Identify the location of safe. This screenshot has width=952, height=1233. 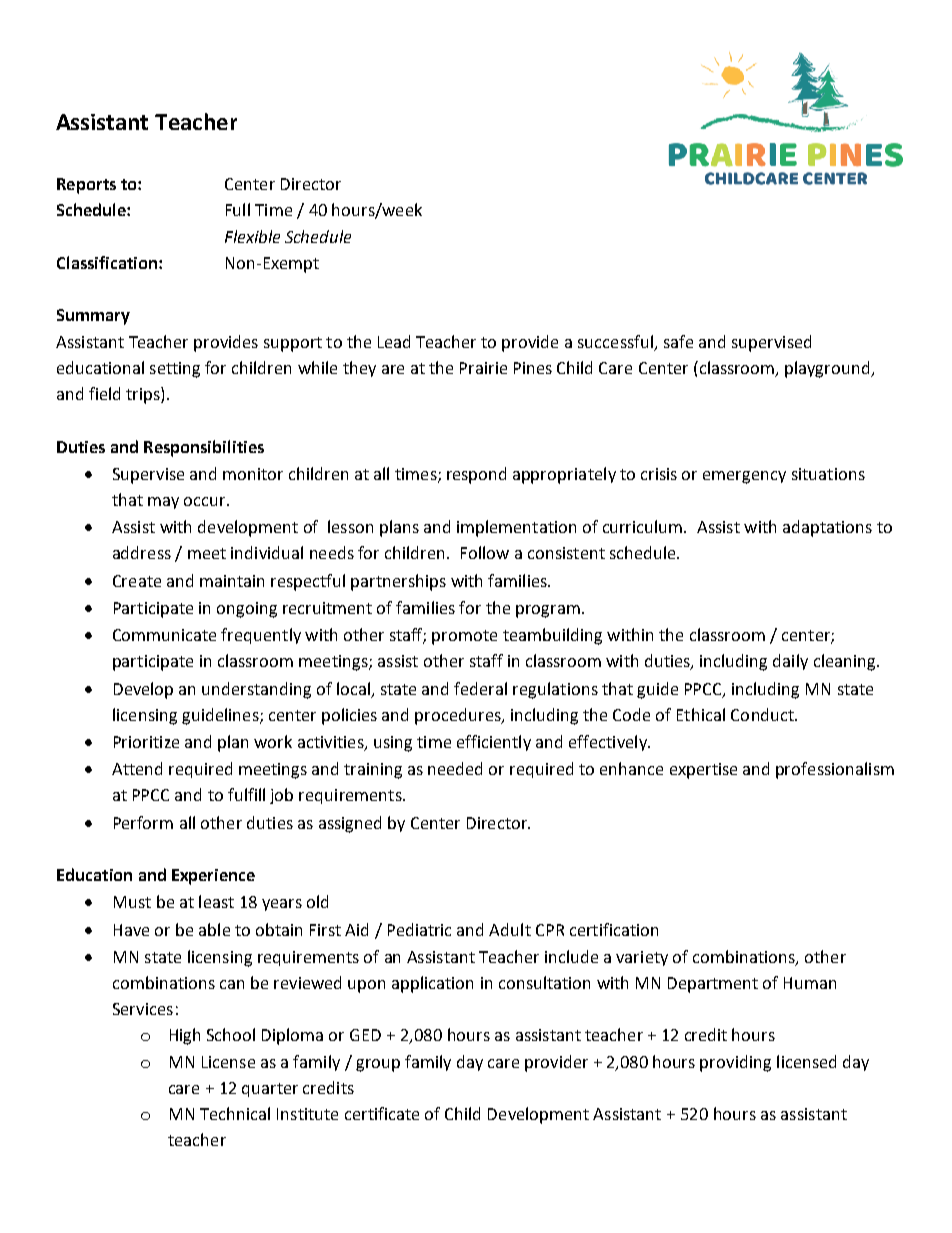
(678, 341).
